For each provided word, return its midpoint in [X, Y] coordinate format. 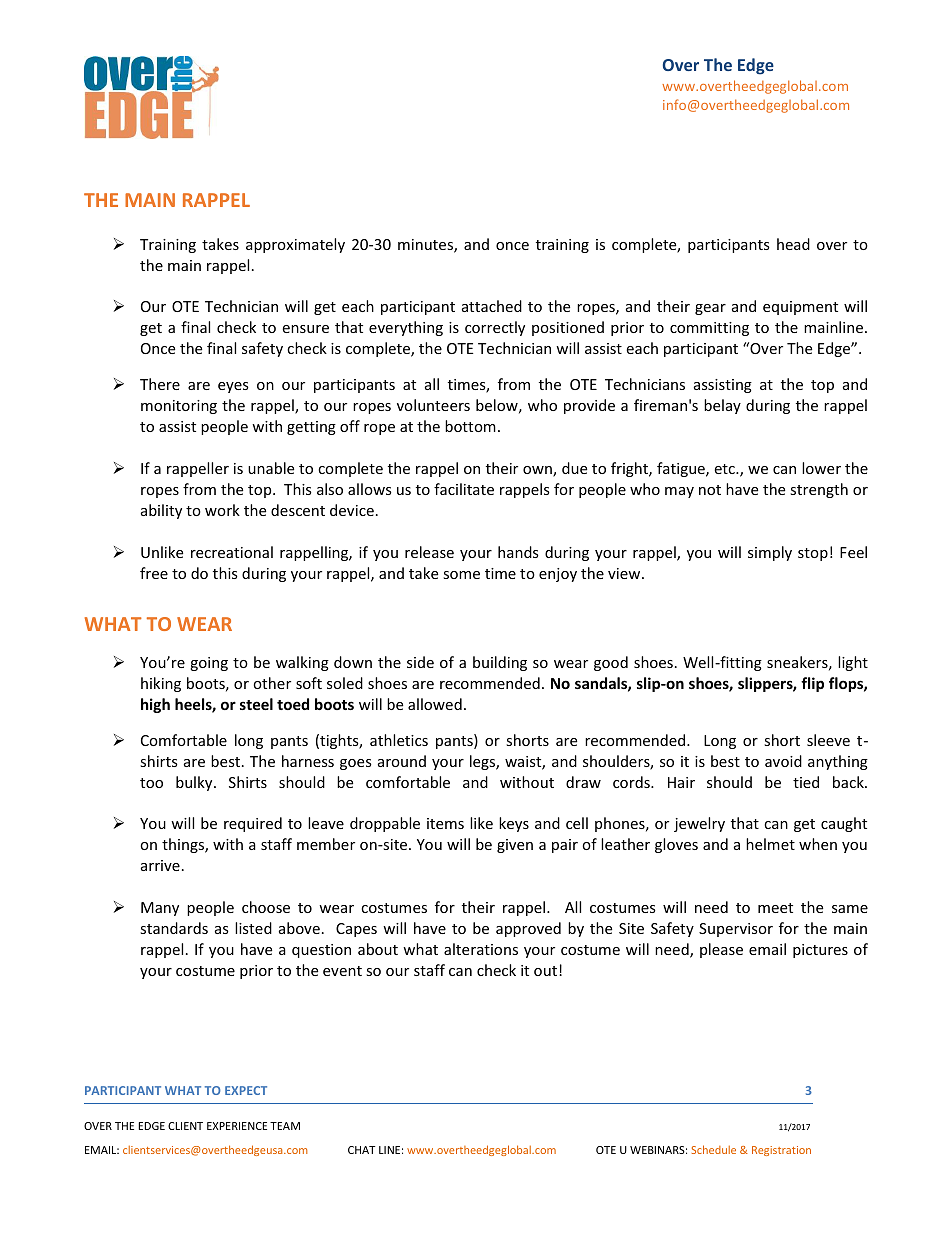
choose [266, 907]
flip [812, 684]
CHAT [361, 1150]
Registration [781, 1151]
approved [528, 929]
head [793, 244]
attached [492, 306]
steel [256, 704]
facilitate [464, 489]
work [222, 510]
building [500, 663]
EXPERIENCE [237, 1126]
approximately [295, 245]
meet [775, 908]
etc [725, 469]
